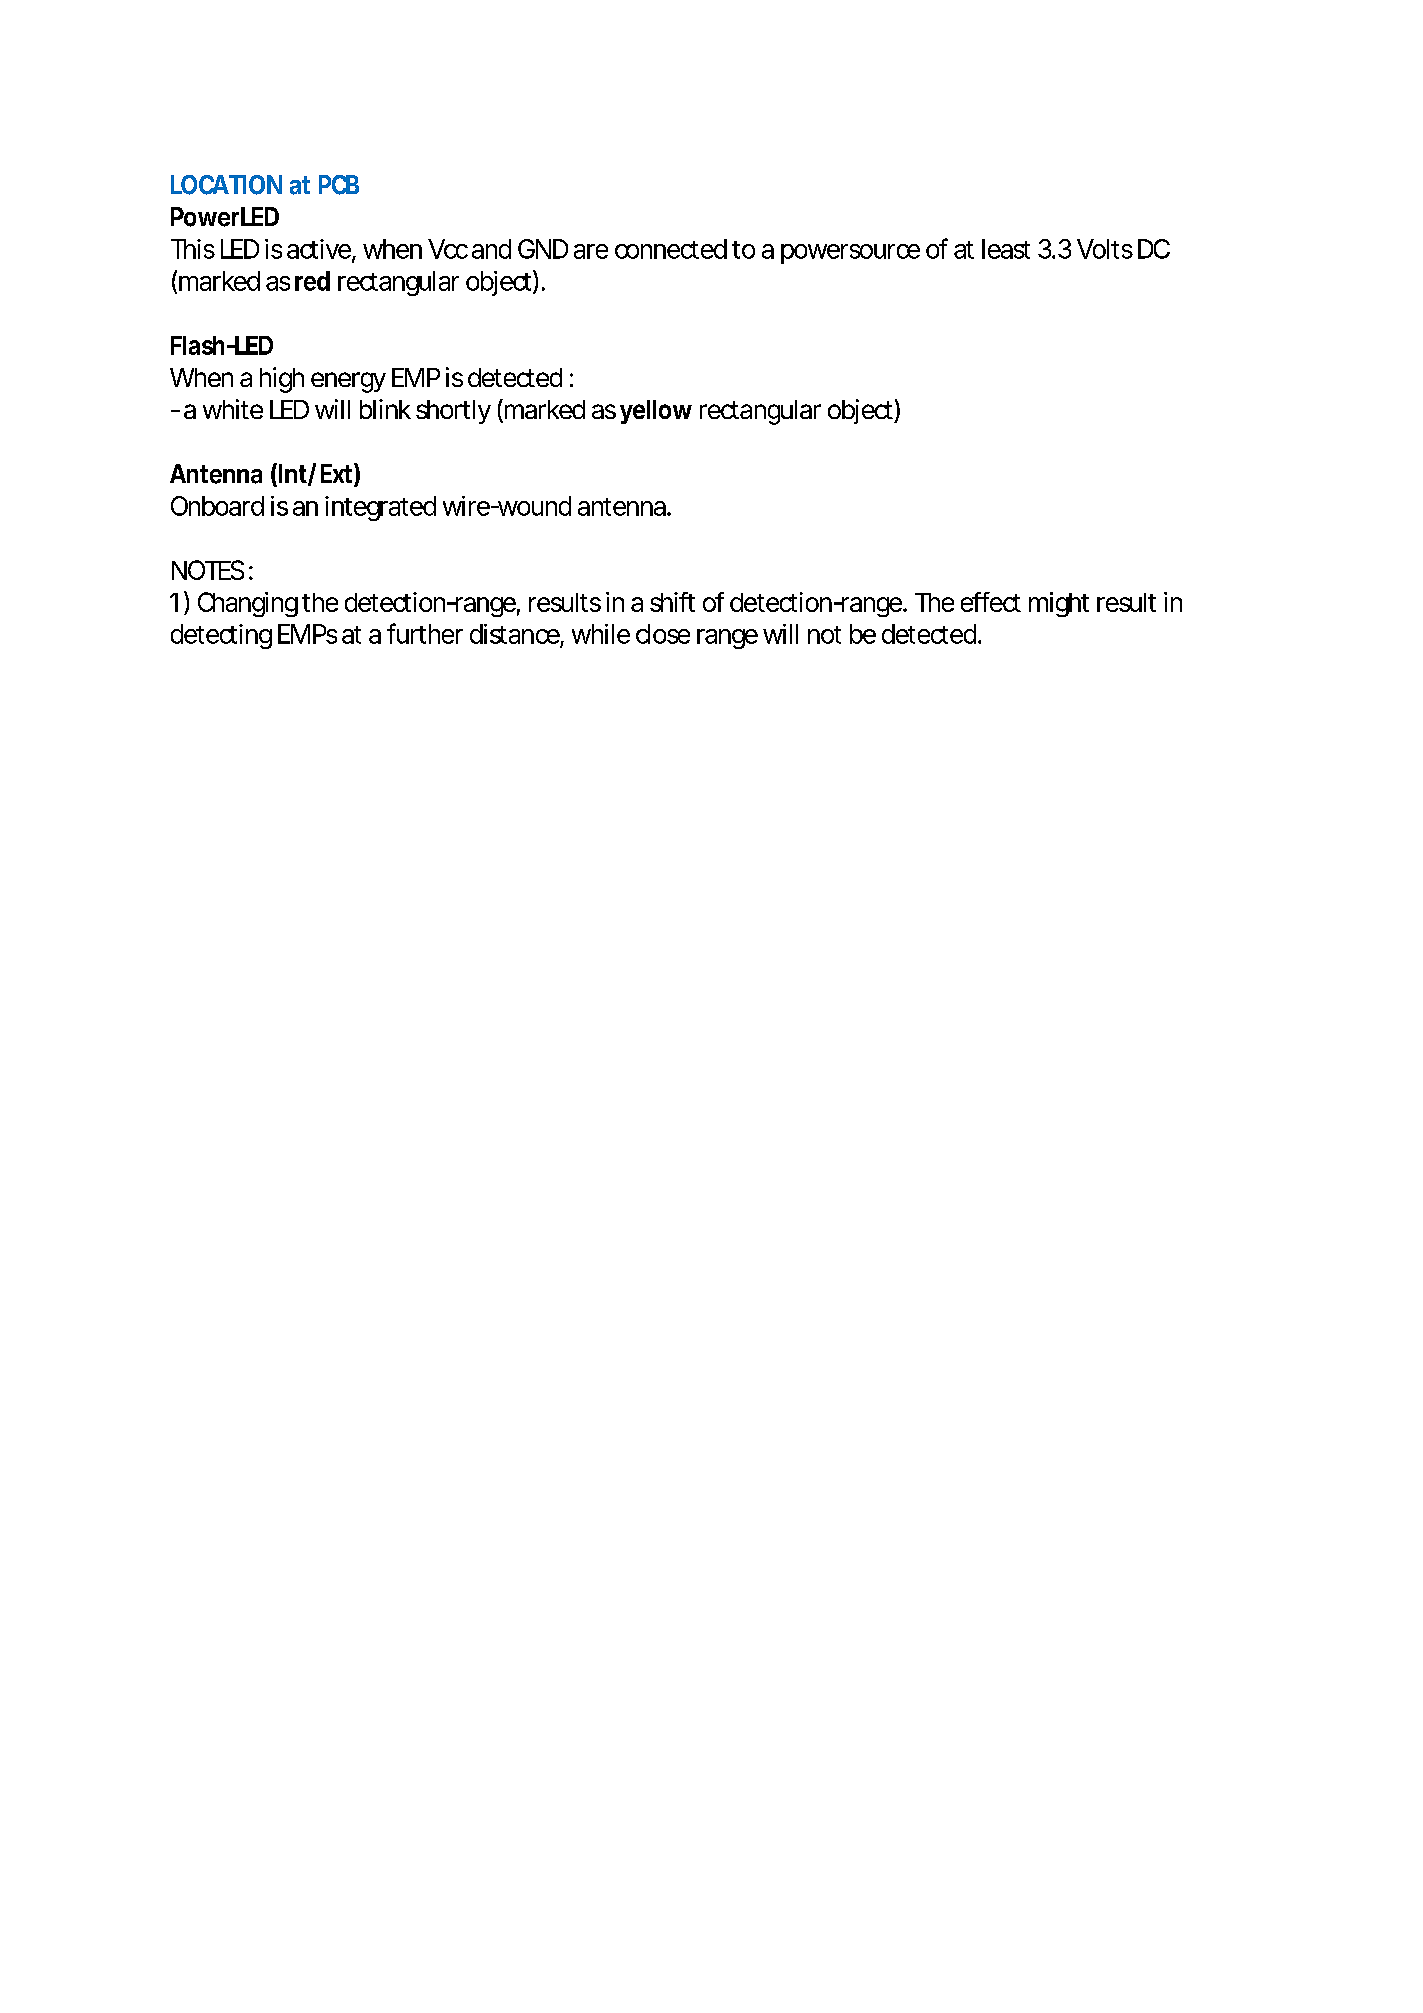  Describe the element at coordinates (453, 412) in the document. I see `shortly` at that location.
